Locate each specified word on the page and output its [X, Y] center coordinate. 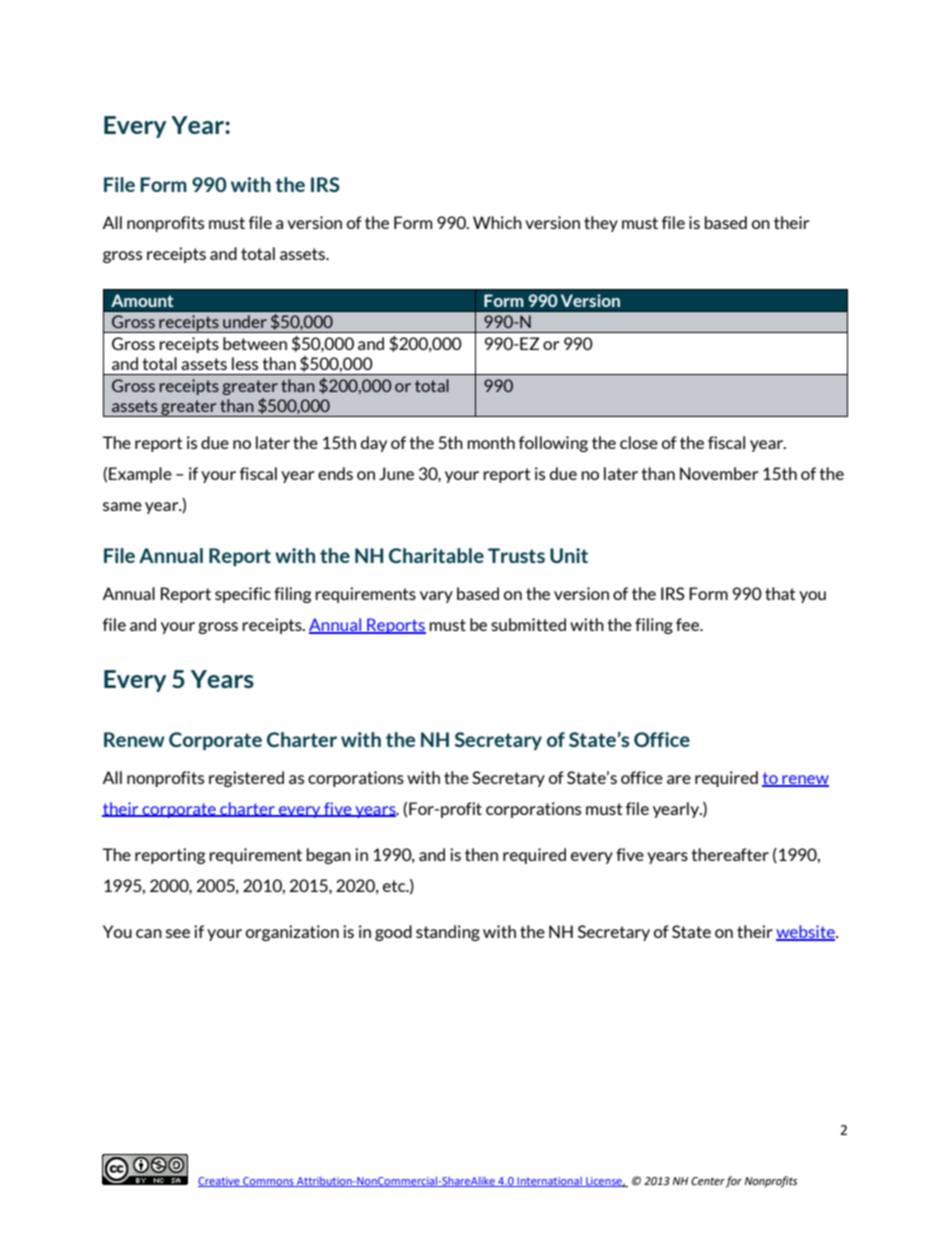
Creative [220, 1182]
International [549, 1182]
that [780, 593]
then [481, 854]
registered [246, 779]
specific [243, 595]
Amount [142, 300]
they [601, 224]
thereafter [730, 854]
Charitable [436, 555]
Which [497, 222]
